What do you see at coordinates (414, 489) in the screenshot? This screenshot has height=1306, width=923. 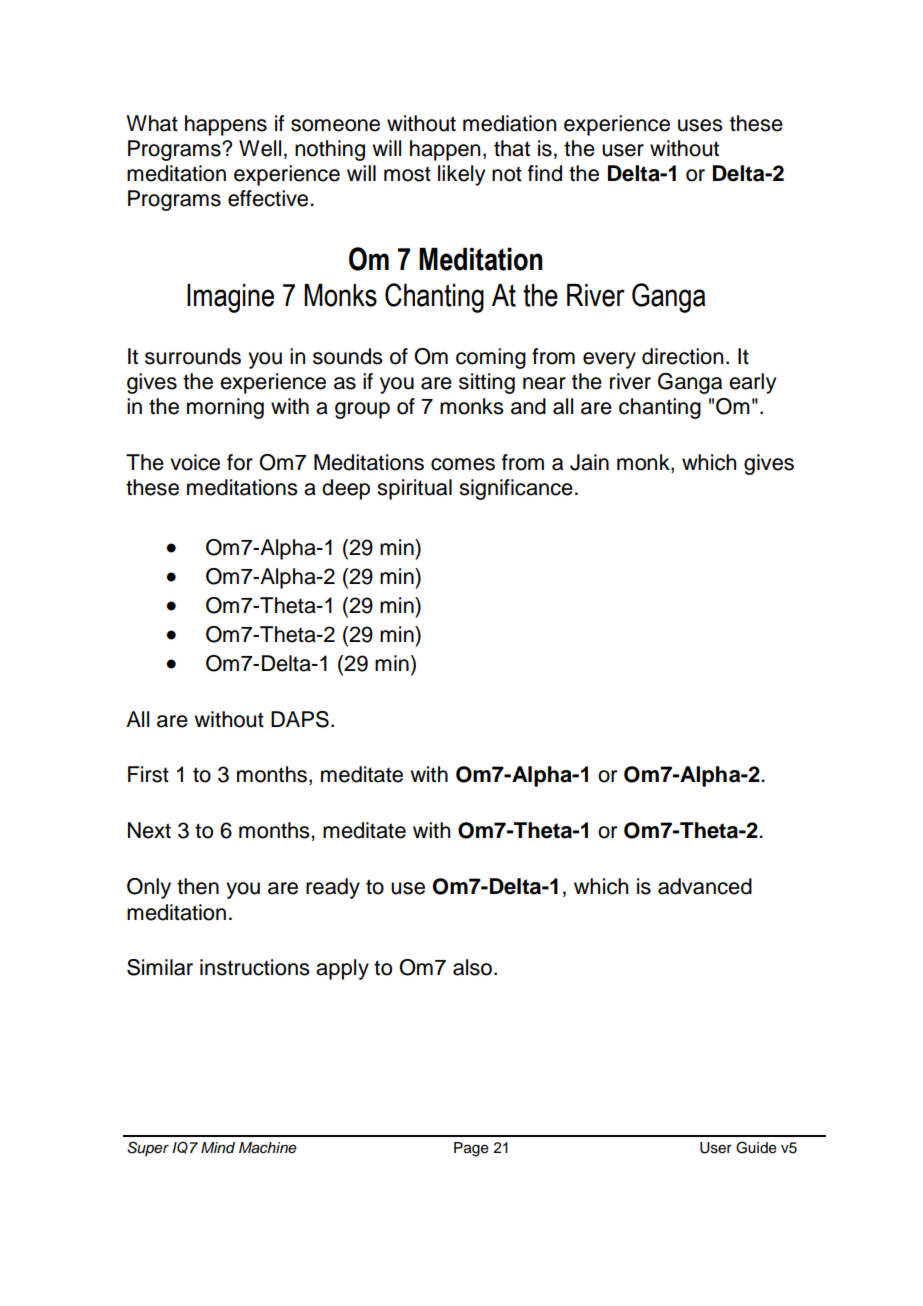 I see `spiritual` at bounding box center [414, 489].
